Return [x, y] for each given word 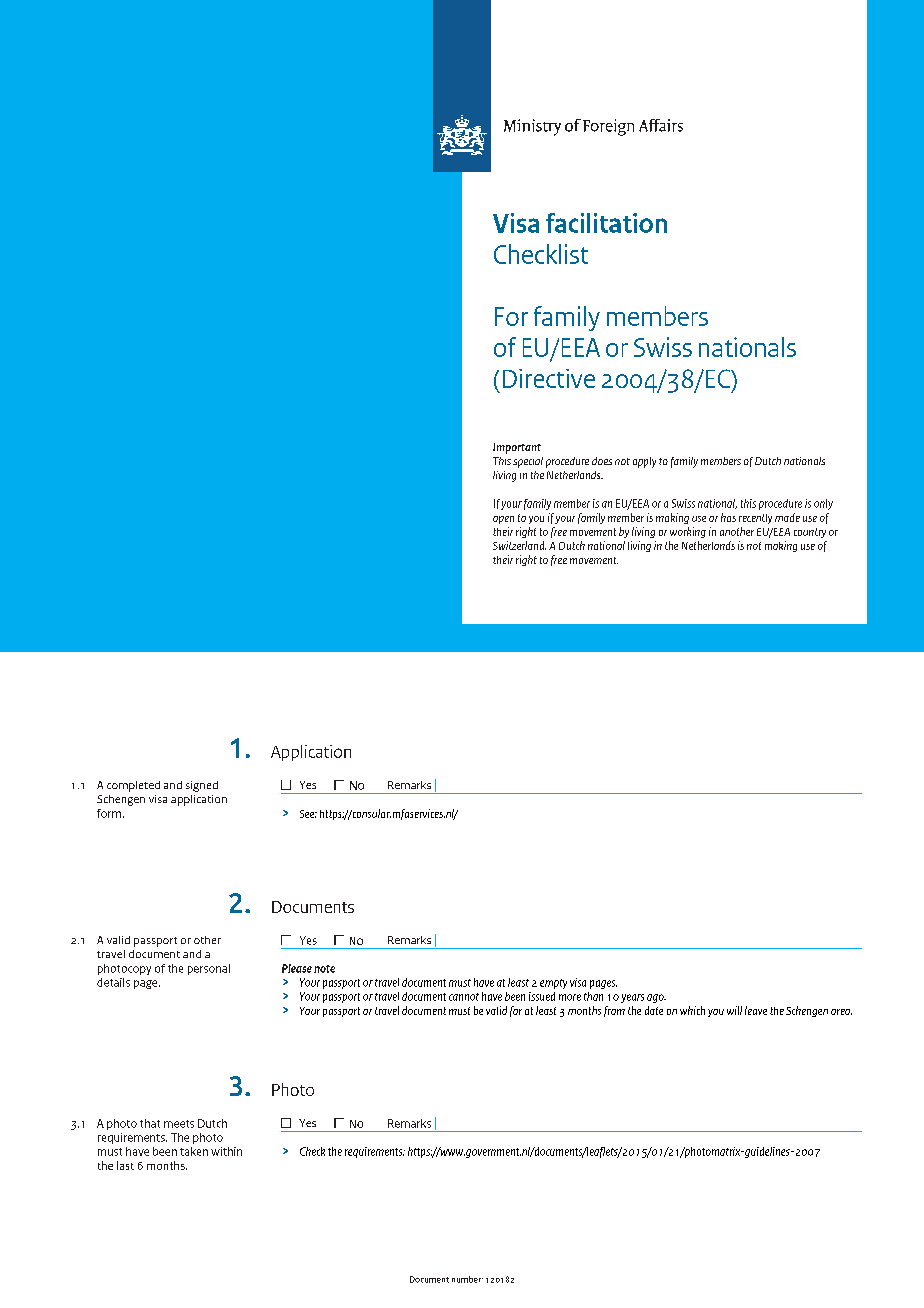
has [728, 517]
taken [194, 1151]
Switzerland [519, 545]
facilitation [606, 223]
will [734, 1010]
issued [542, 996]
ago [656, 998]
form [109, 813]
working [688, 532]
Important [517, 448]
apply [644, 462]
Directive [549, 378]
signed [202, 786]
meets [179, 1124]
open [503, 520]
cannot [464, 997]
